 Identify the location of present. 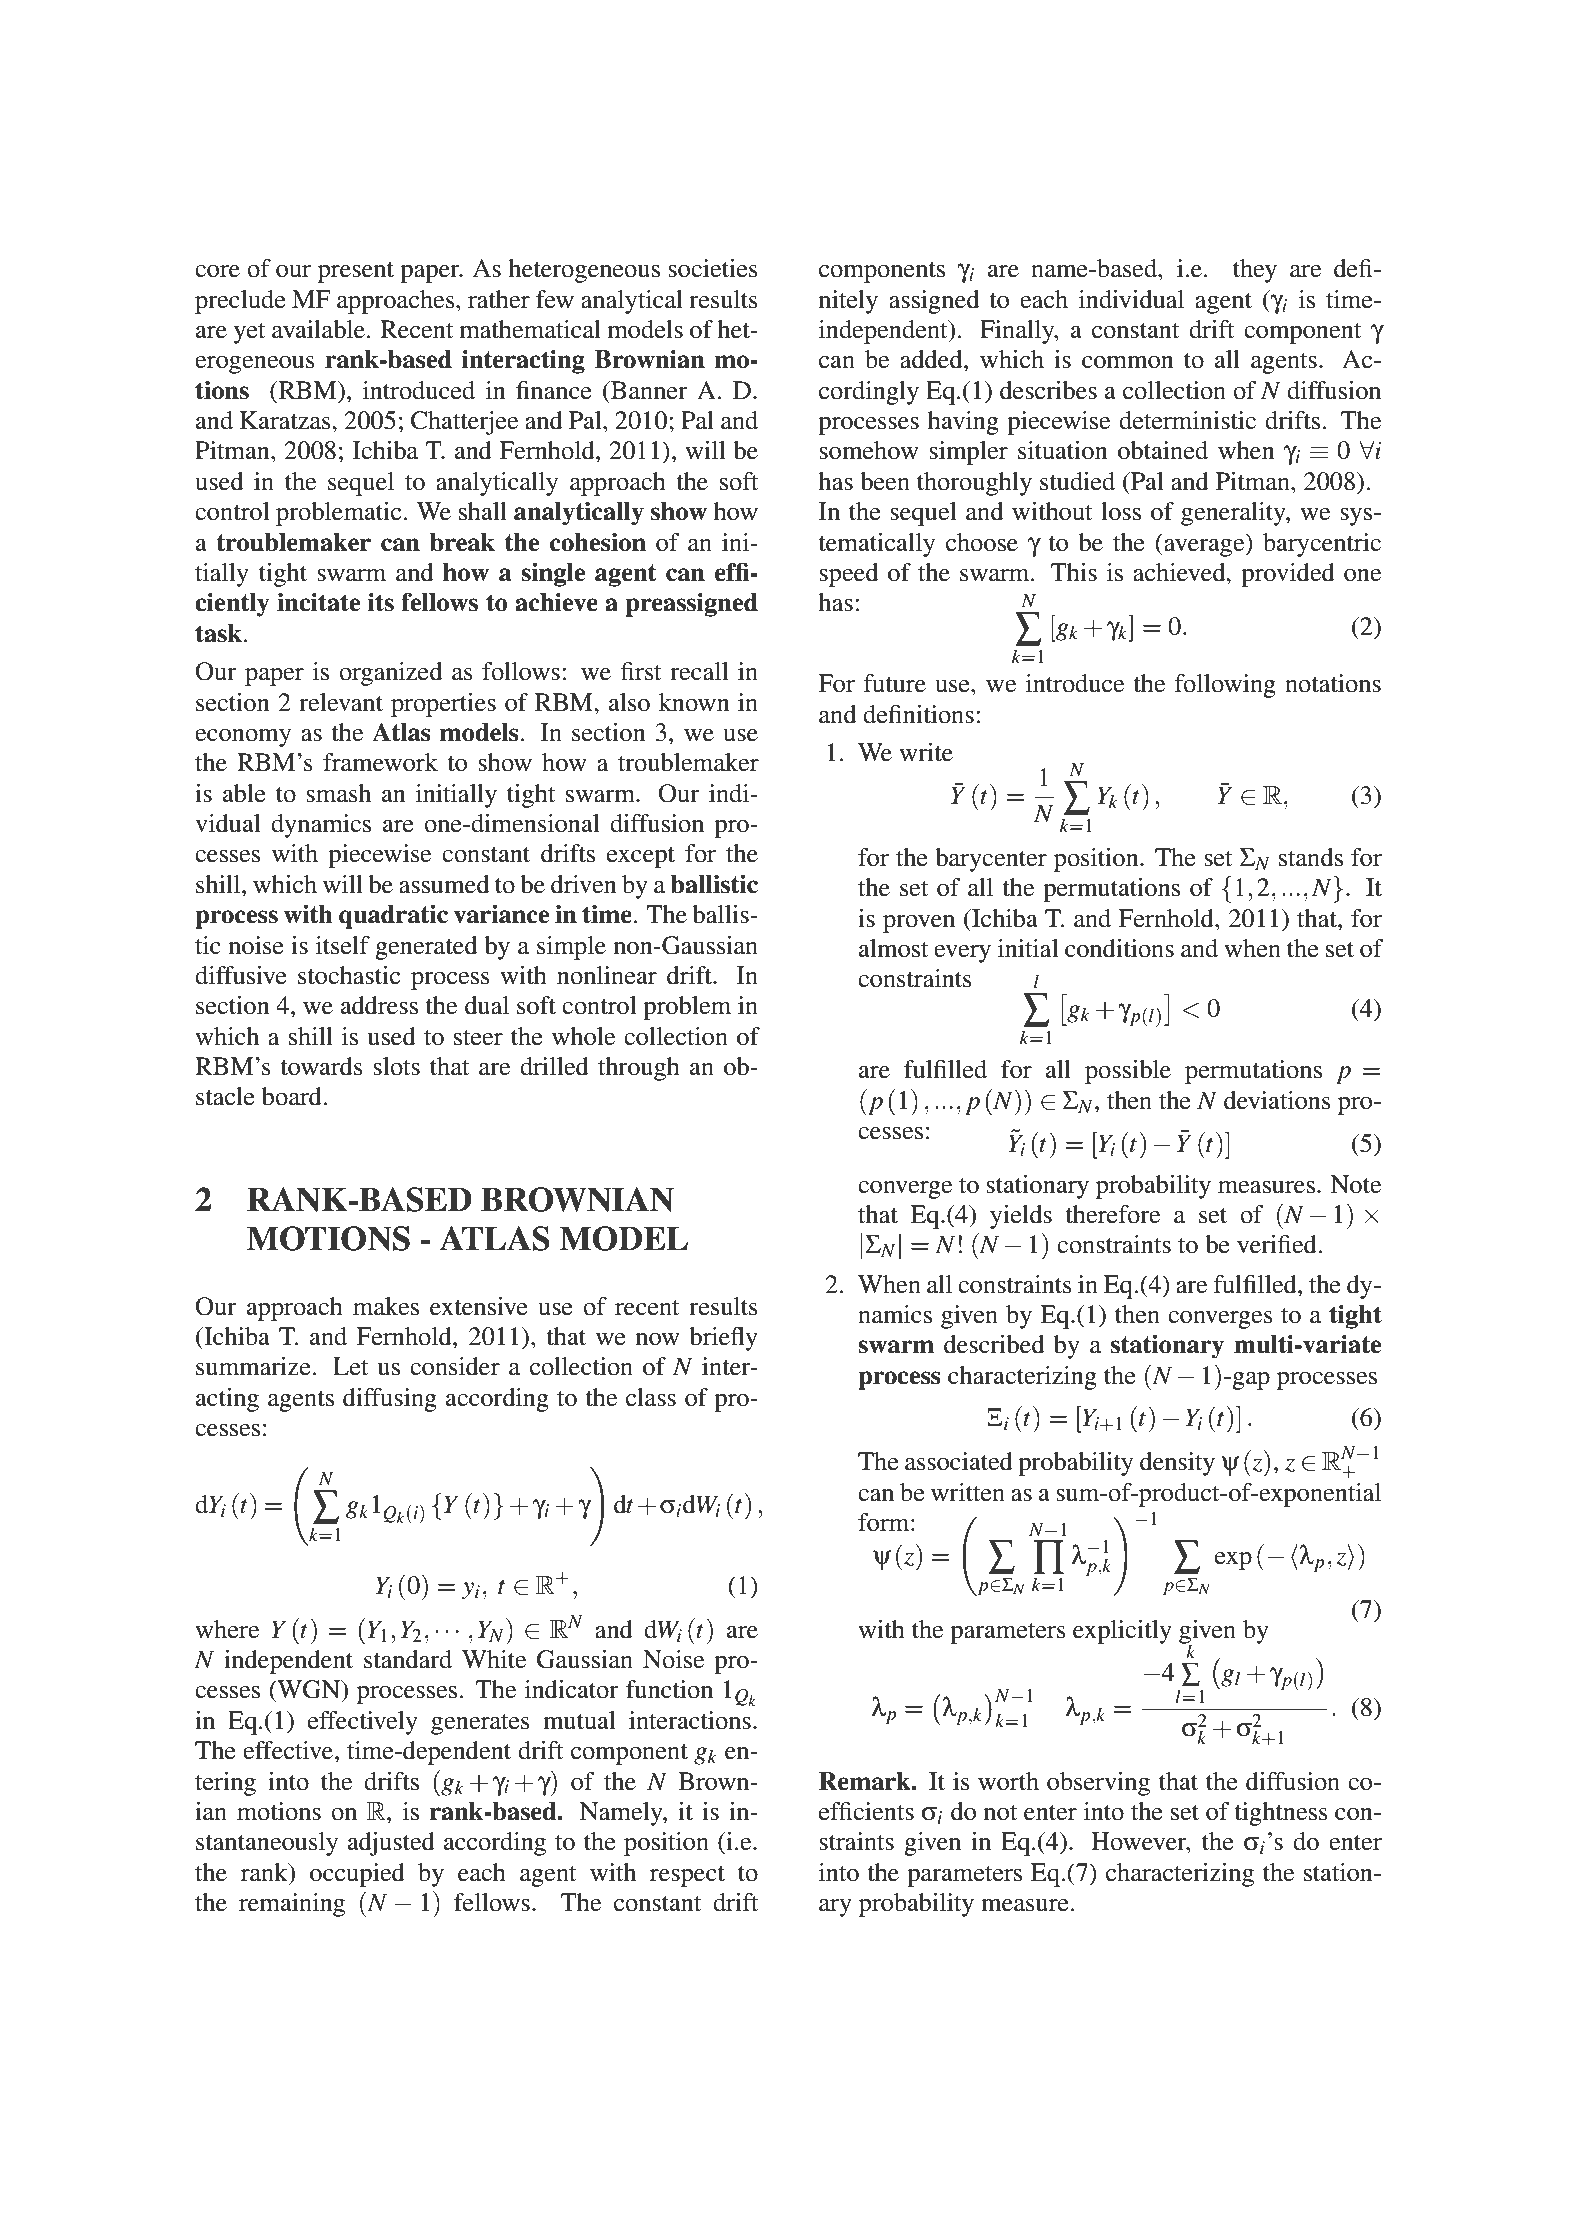
(356, 272).
